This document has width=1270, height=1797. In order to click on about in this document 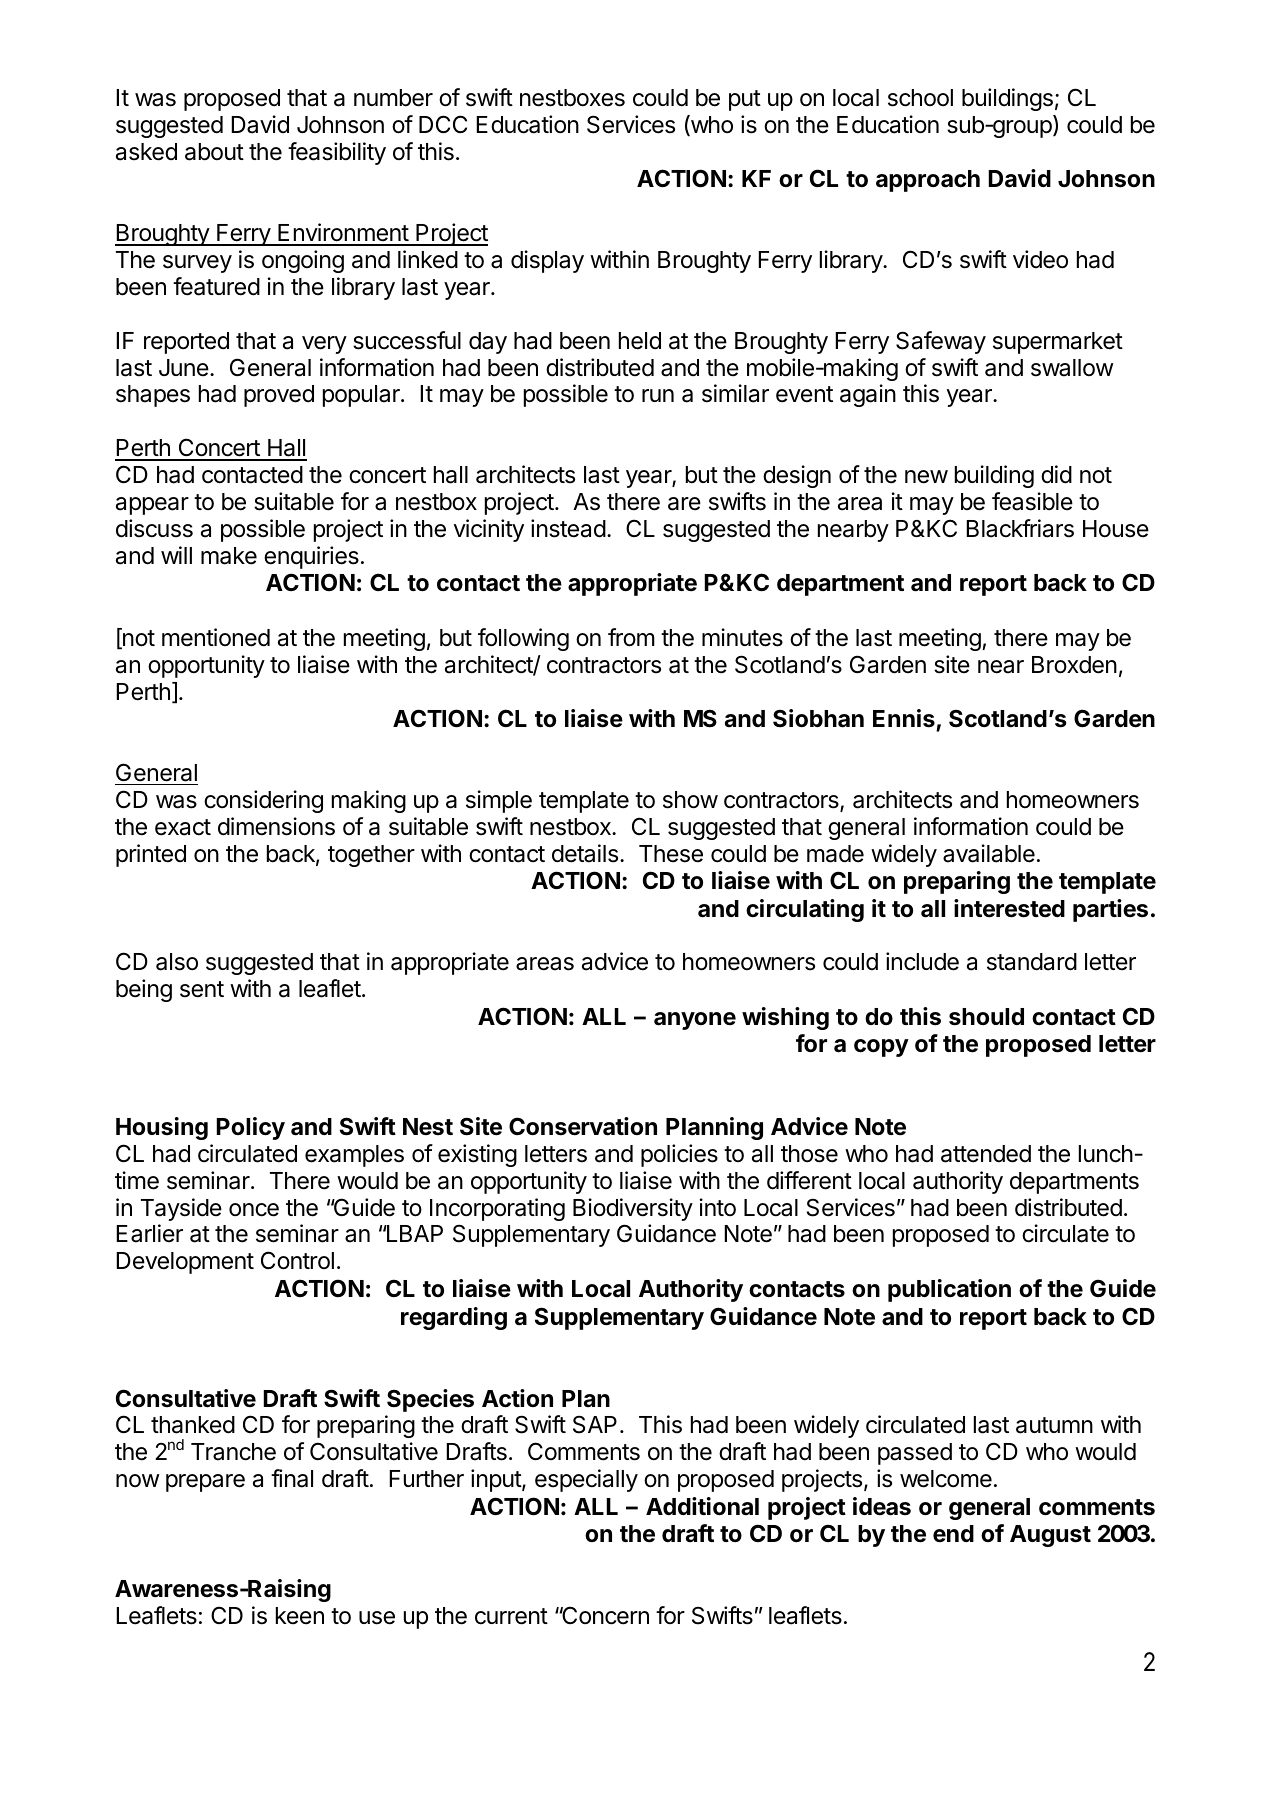, I will do `click(214, 152)`.
